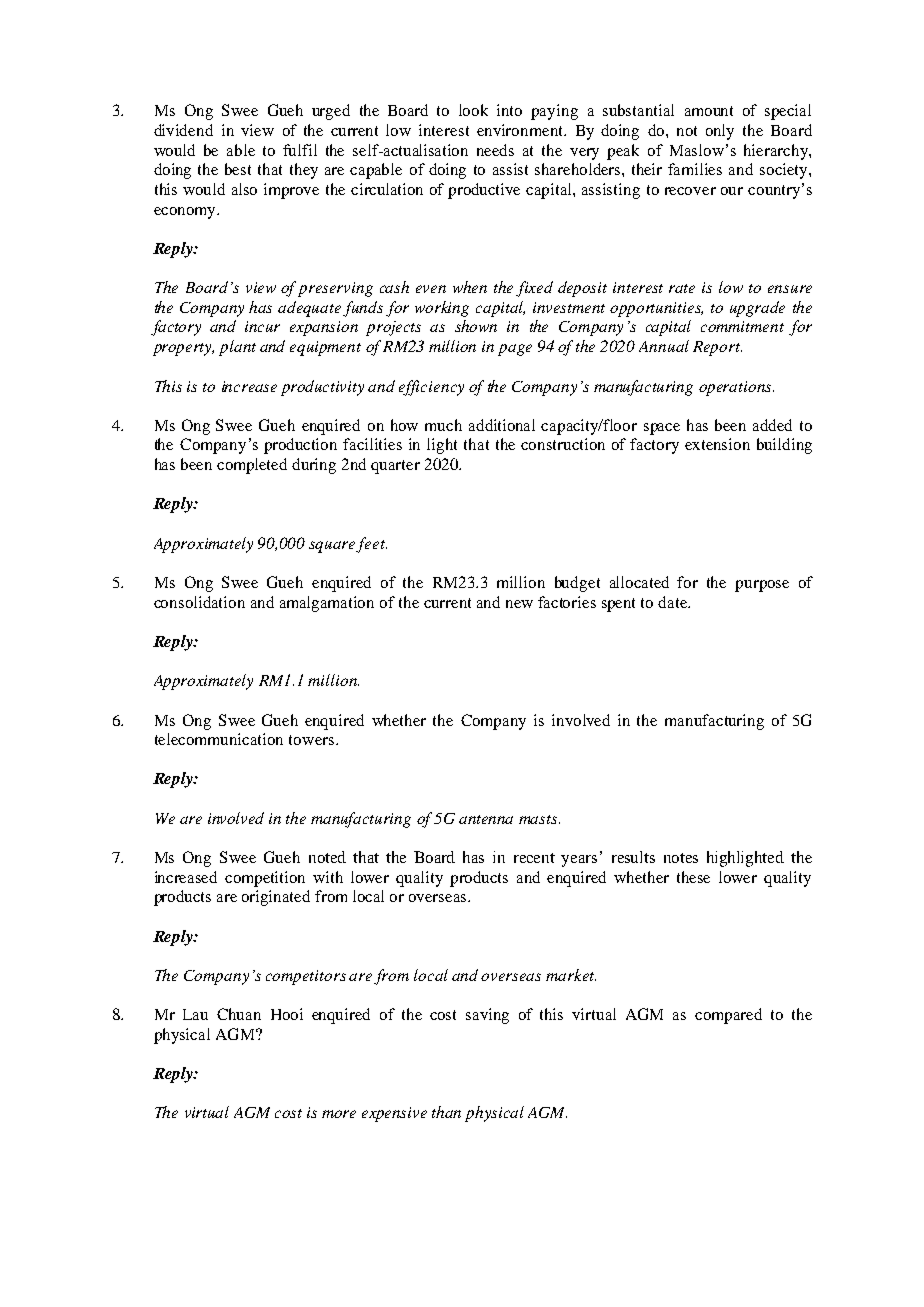  I want to click on additional, so click(502, 425).
